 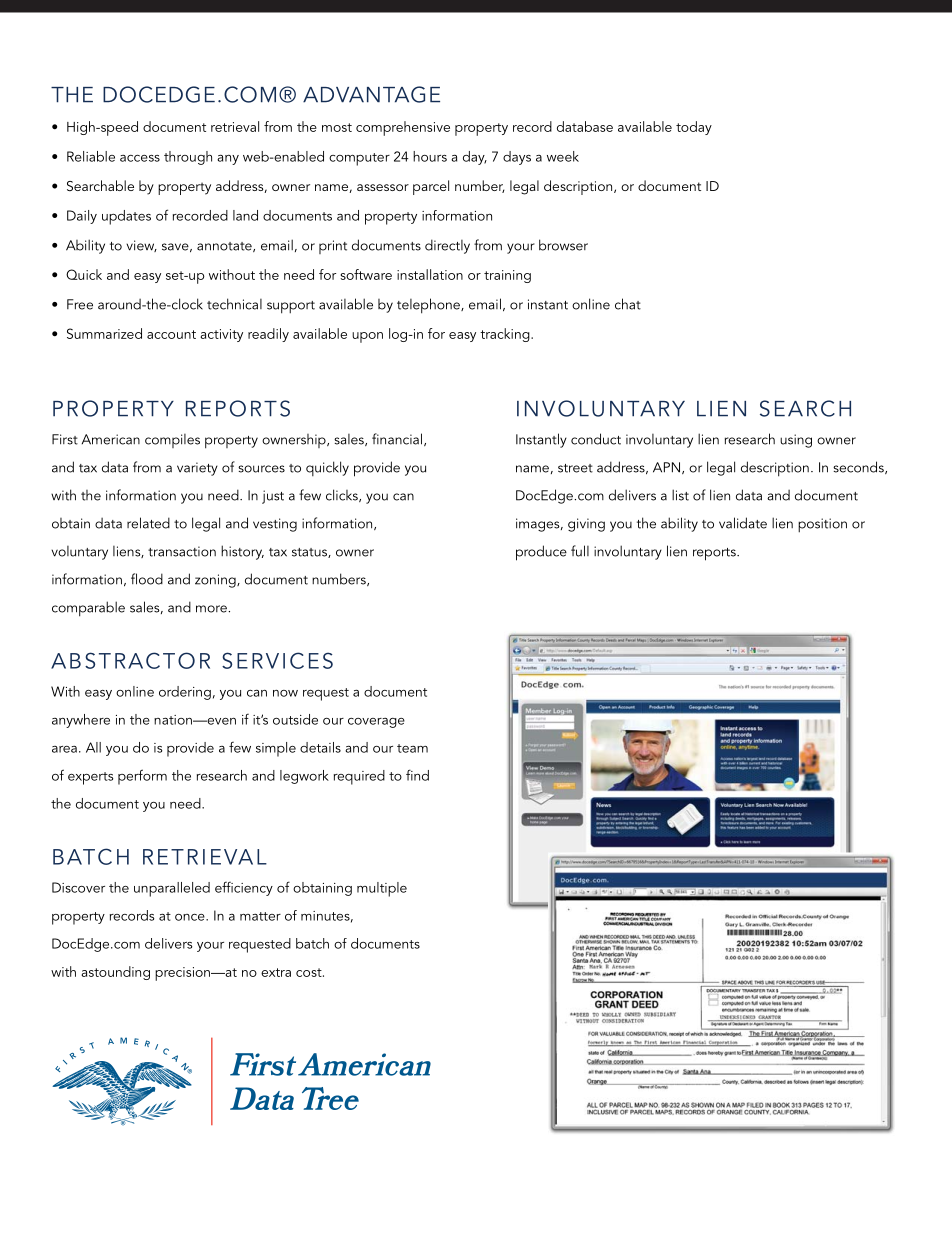 What do you see at coordinates (541, 553) in the screenshot?
I see `produce` at bounding box center [541, 553].
